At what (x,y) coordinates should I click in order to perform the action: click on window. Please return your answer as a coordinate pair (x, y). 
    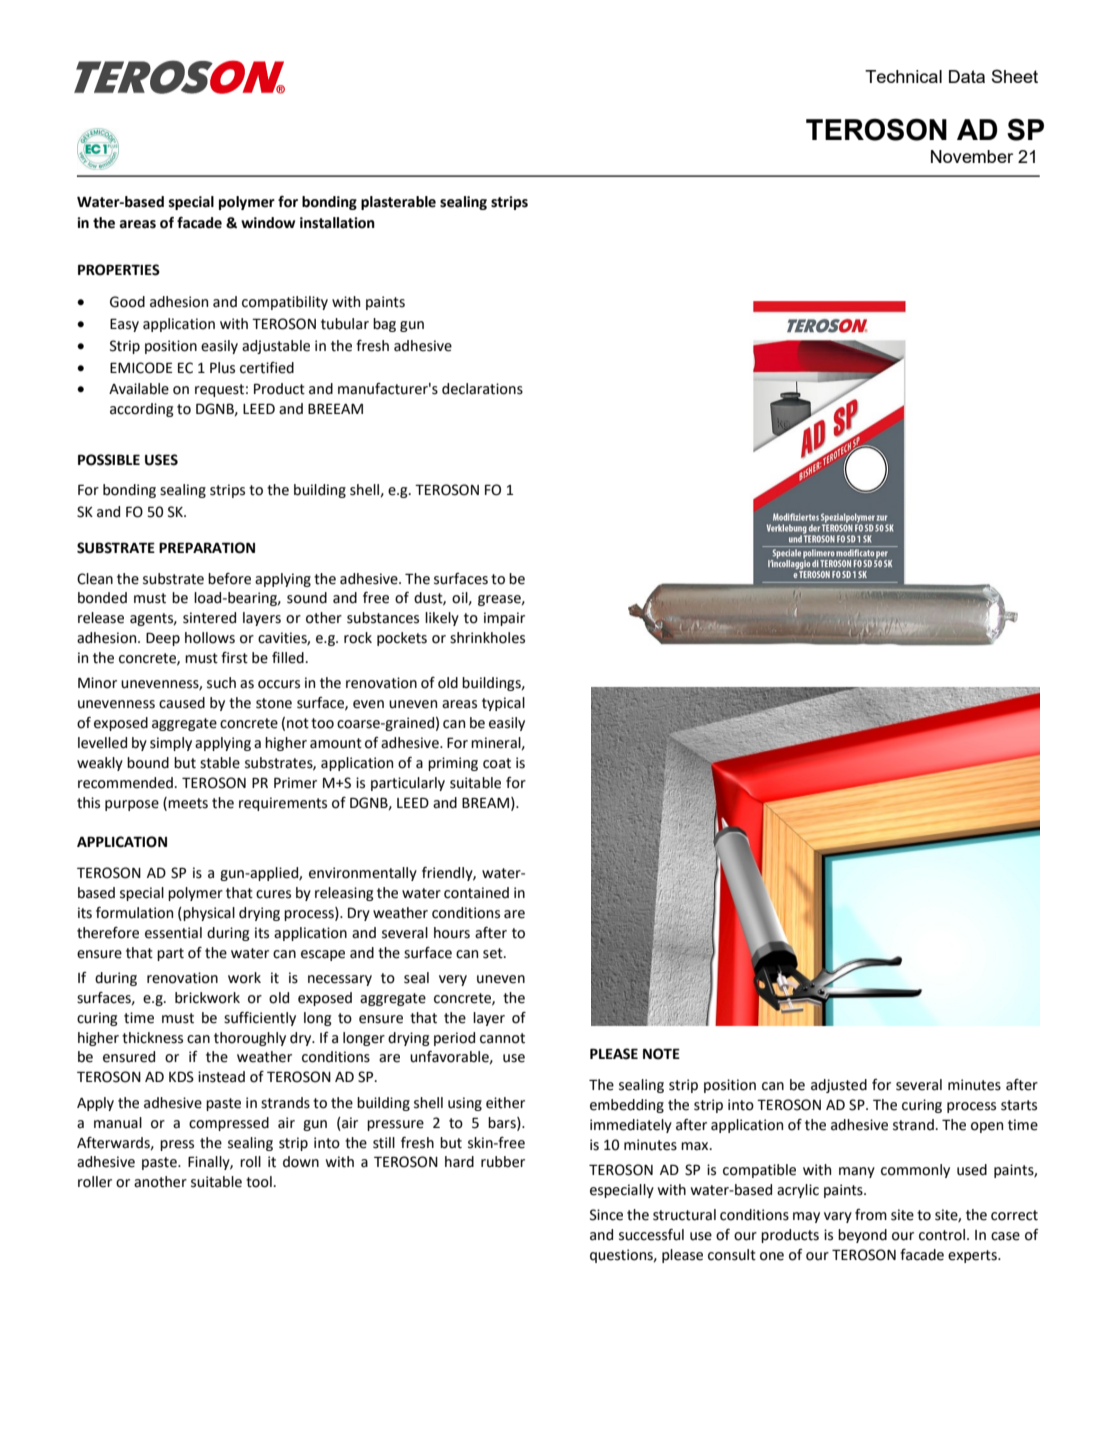
    Looking at the image, I should click on (268, 223).
